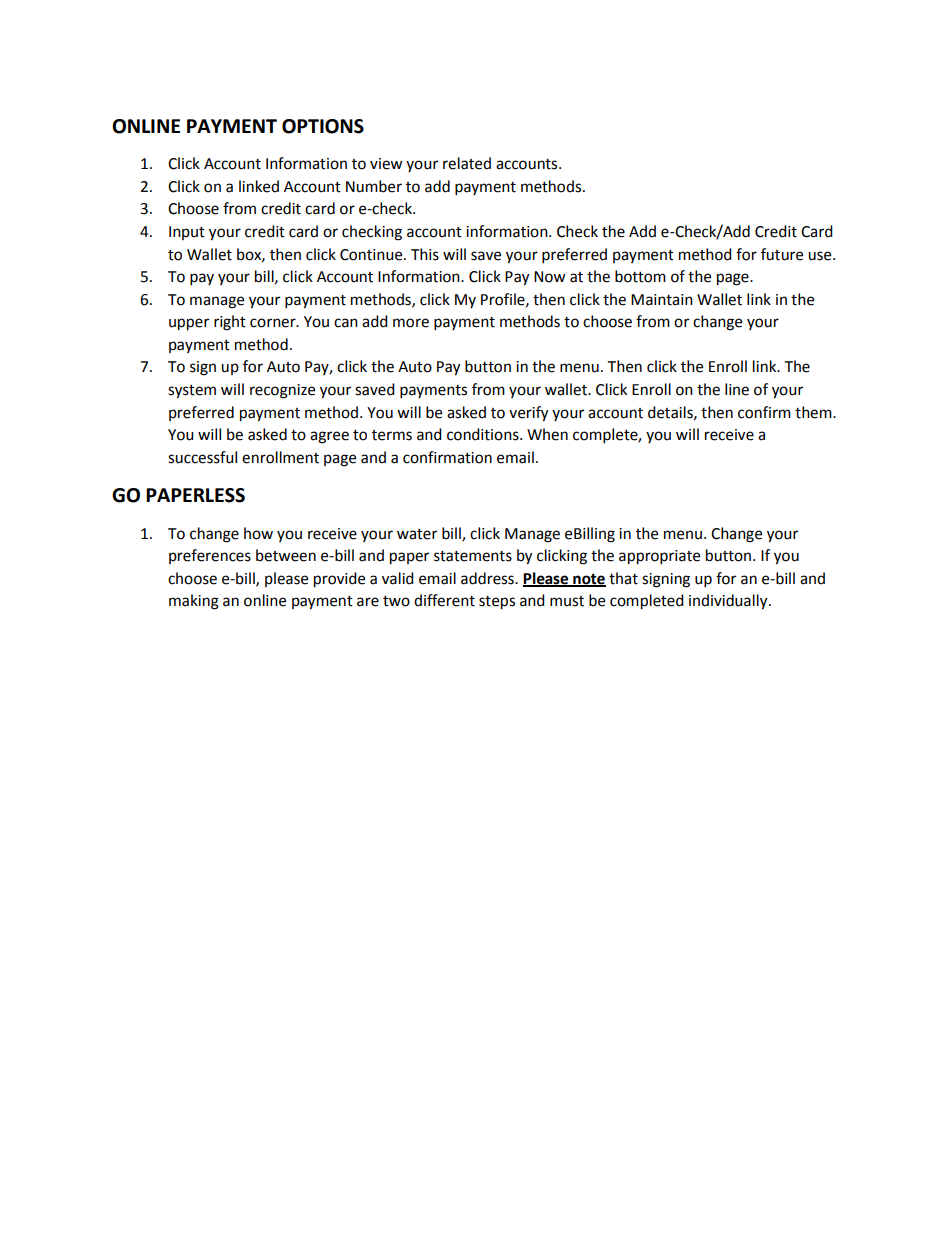 The height and width of the image is (1233, 952). What do you see at coordinates (194, 602) in the image?
I see `making` at bounding box center [194, 602].
